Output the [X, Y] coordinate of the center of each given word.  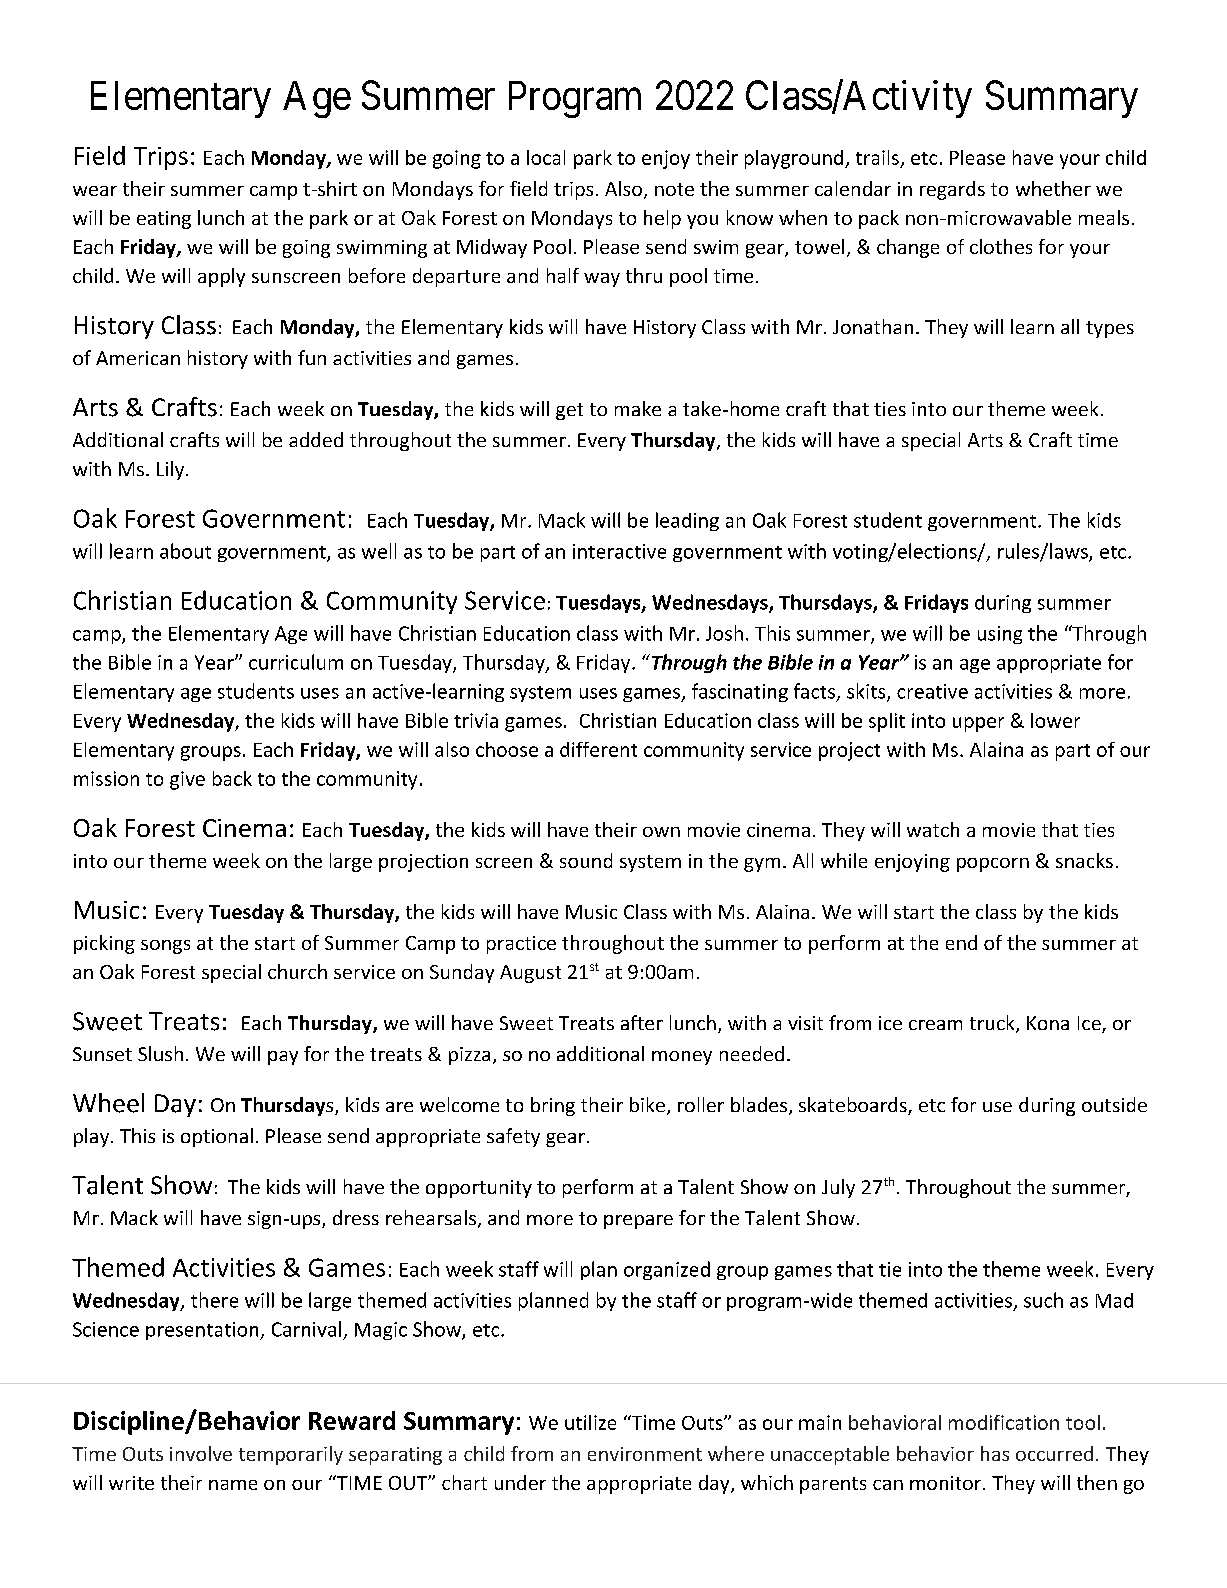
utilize [590, 1422]
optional [217, 1137]
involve [201, 1453]
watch [933, 829]
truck [993, 1024]
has [995, 1453]
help [662, 219]
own [661, 832]
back [232, 778]
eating [164, 220]
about [185, 551]
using [1000, 635]
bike [647, 1104]
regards [952, 190]
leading [687, 521]
